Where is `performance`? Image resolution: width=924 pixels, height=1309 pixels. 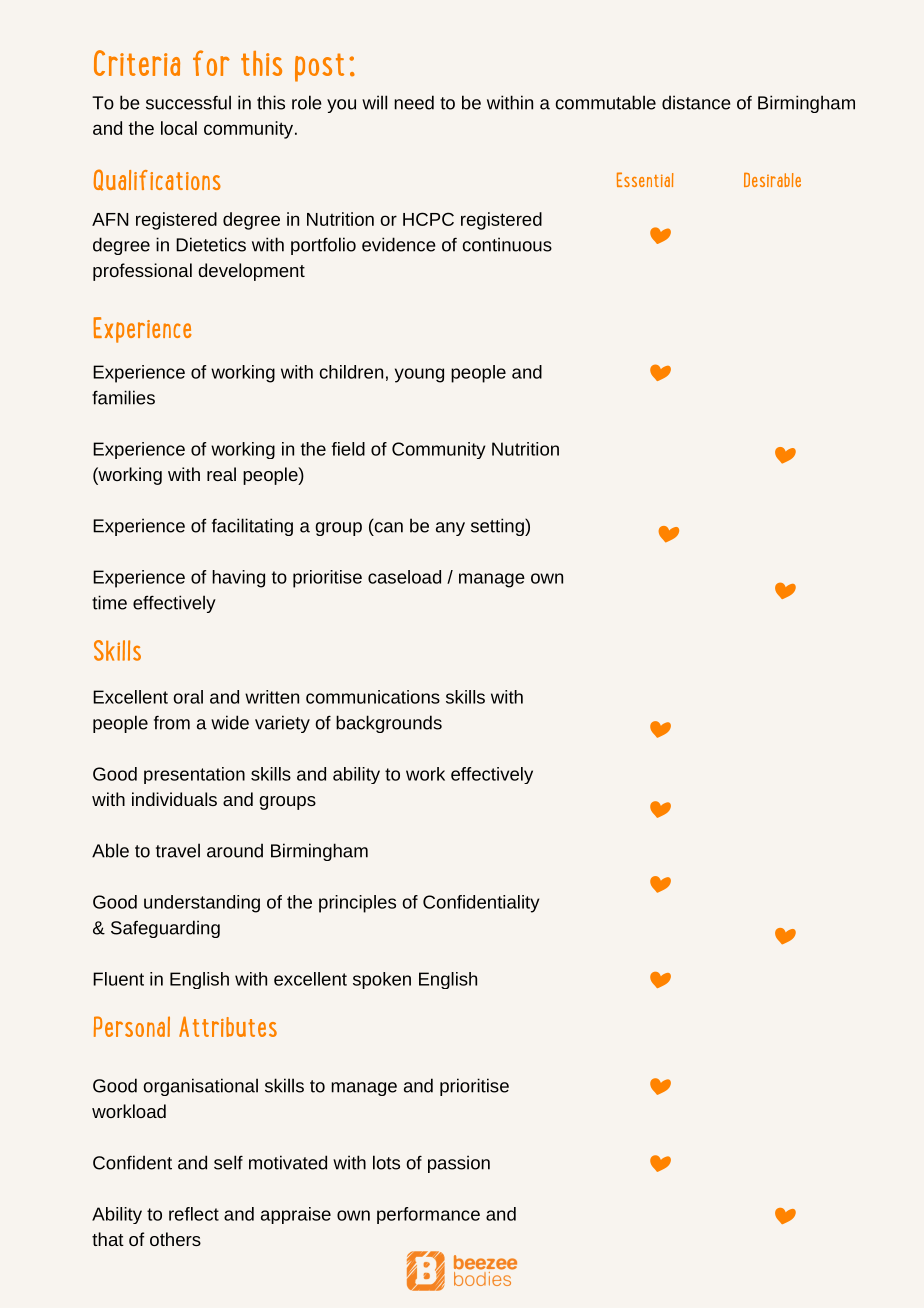 performance is located at coordinates (428, 1215).
